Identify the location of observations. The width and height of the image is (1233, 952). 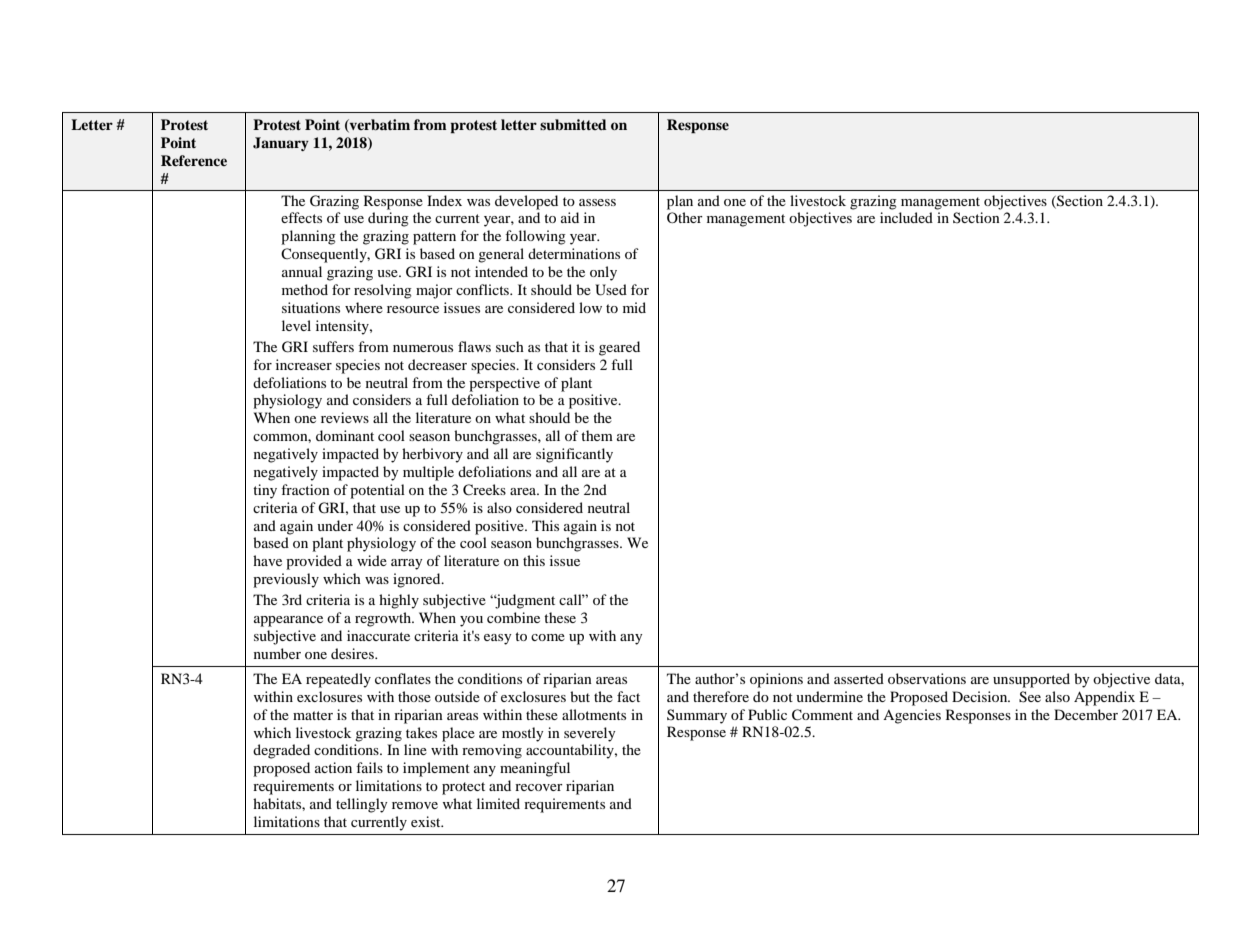
(927, 678).
